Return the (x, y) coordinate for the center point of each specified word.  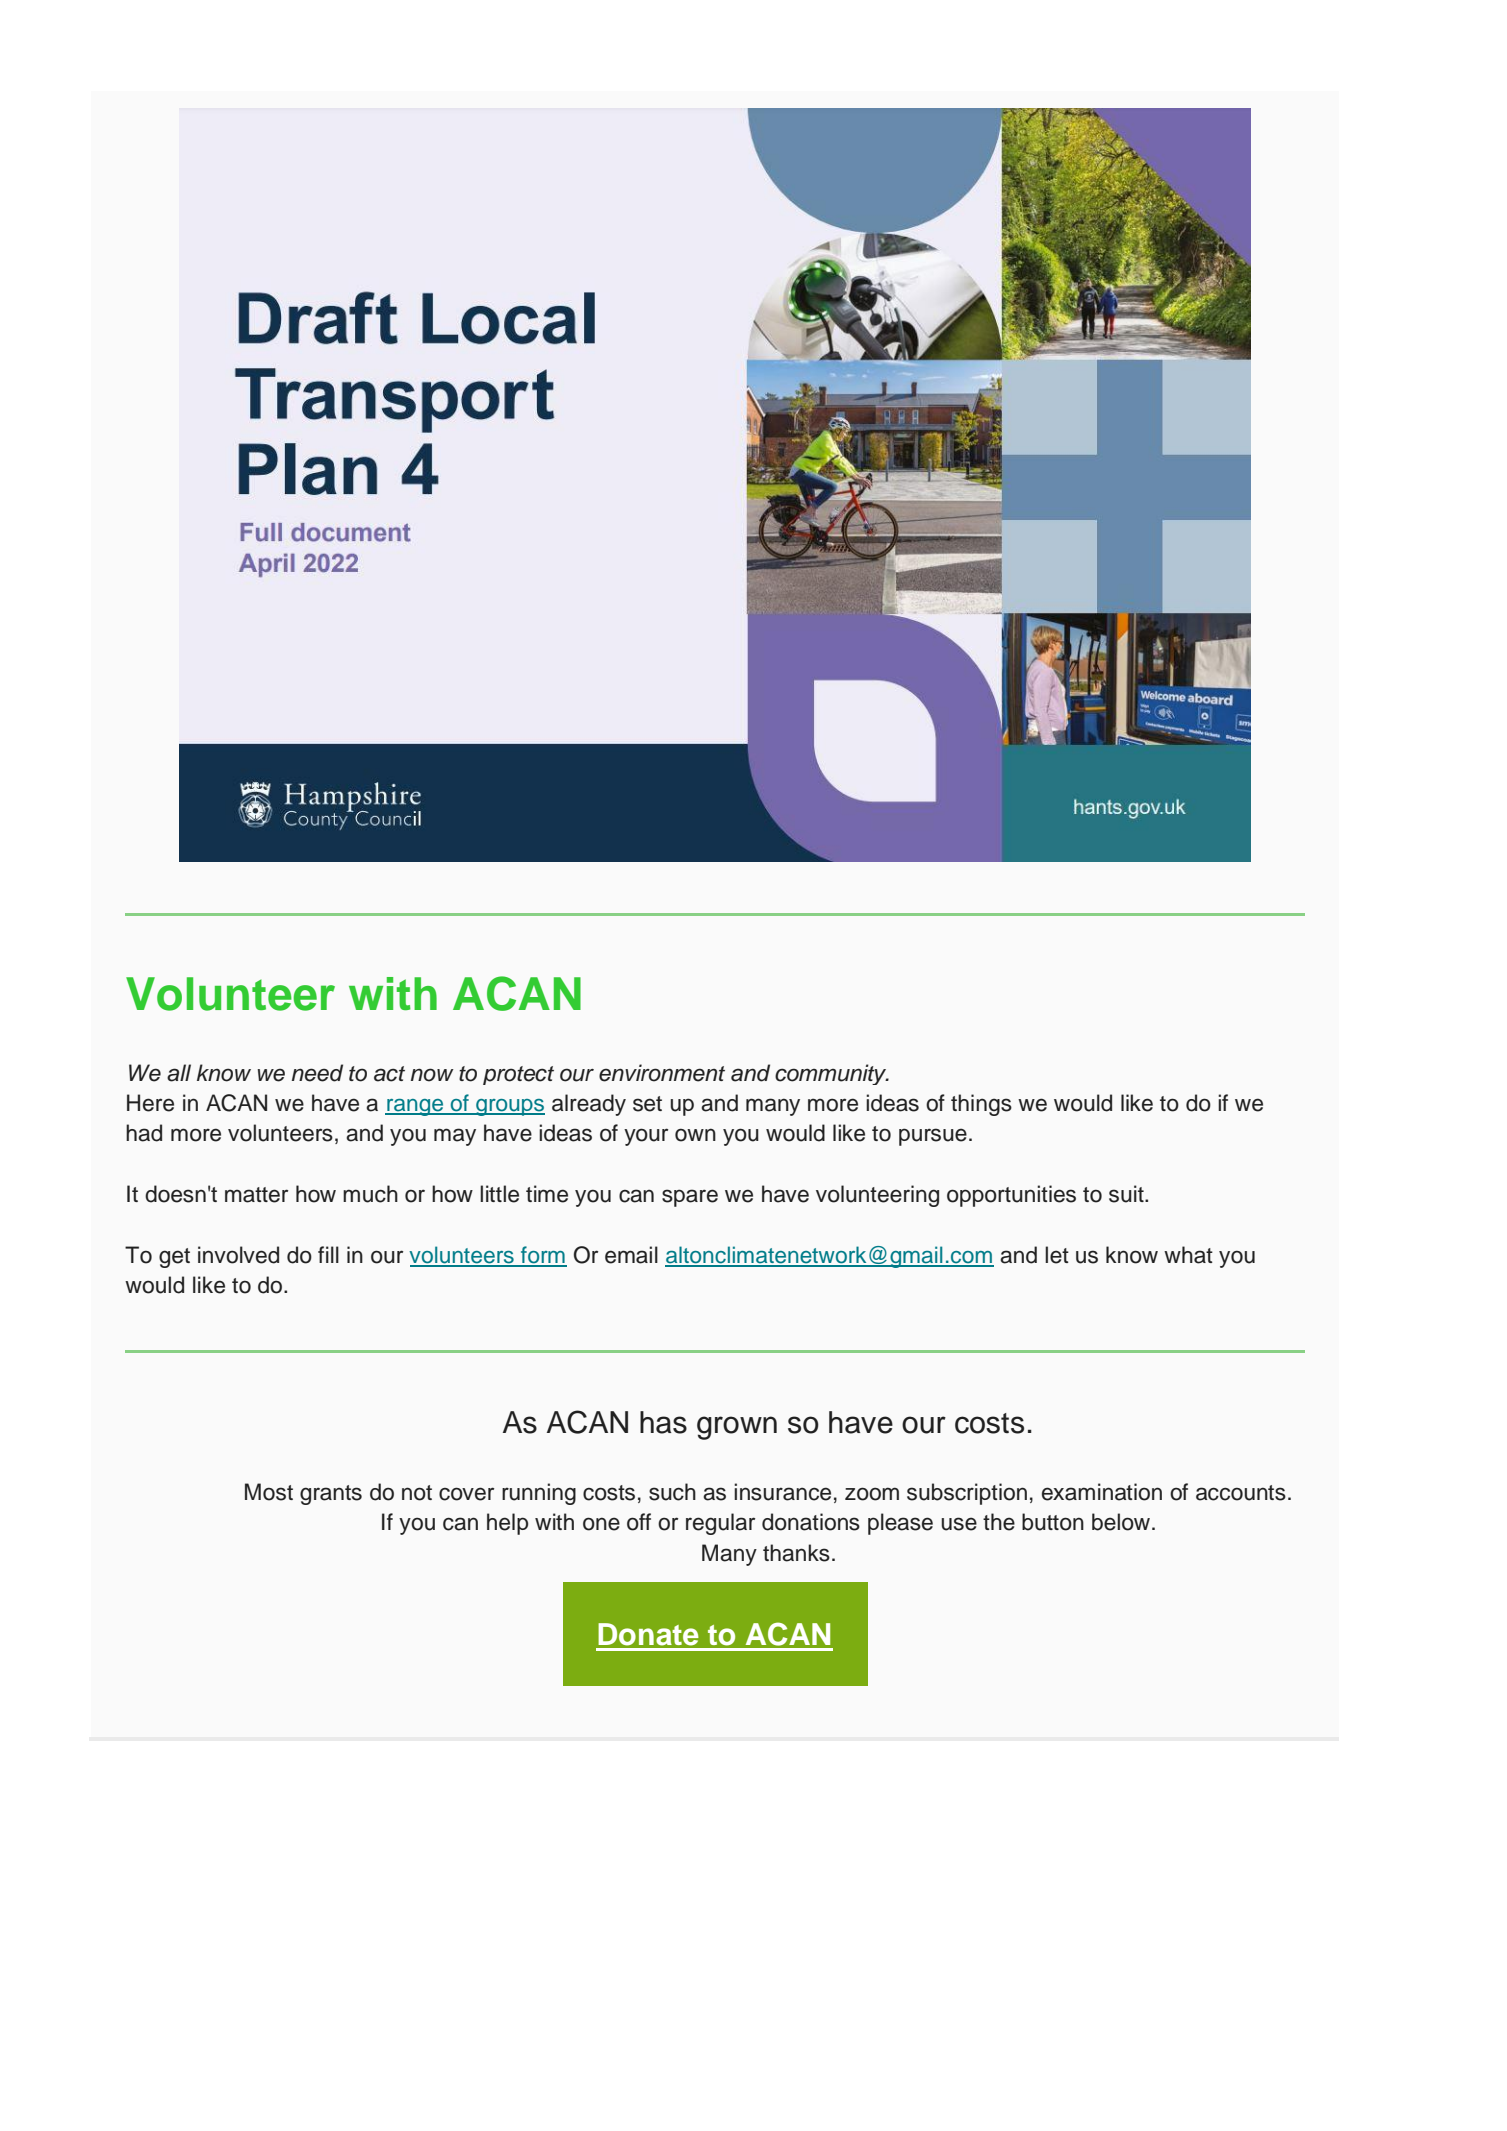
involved (238, 1255)
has (663, 1422)
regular (720, 1524)
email (631, 1255)
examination (1102, 1492)
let (1057, 1255)
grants (331, 1495)
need (317, 1073)
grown (737, 1428)
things (981, 1105)
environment (662, 1073)
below (1121, 1522)
